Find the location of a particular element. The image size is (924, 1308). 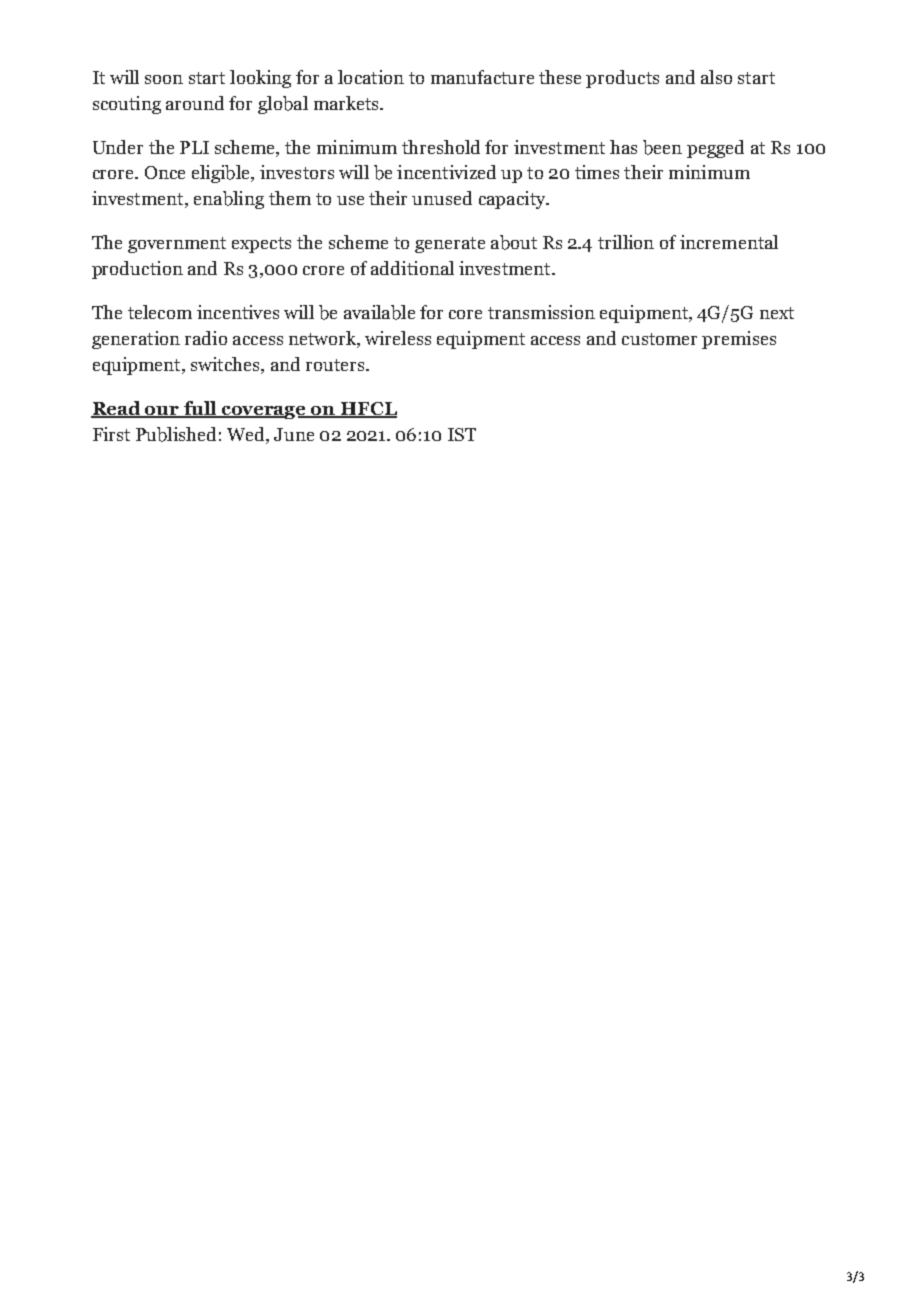

also is located at coordinates (716, 77).
